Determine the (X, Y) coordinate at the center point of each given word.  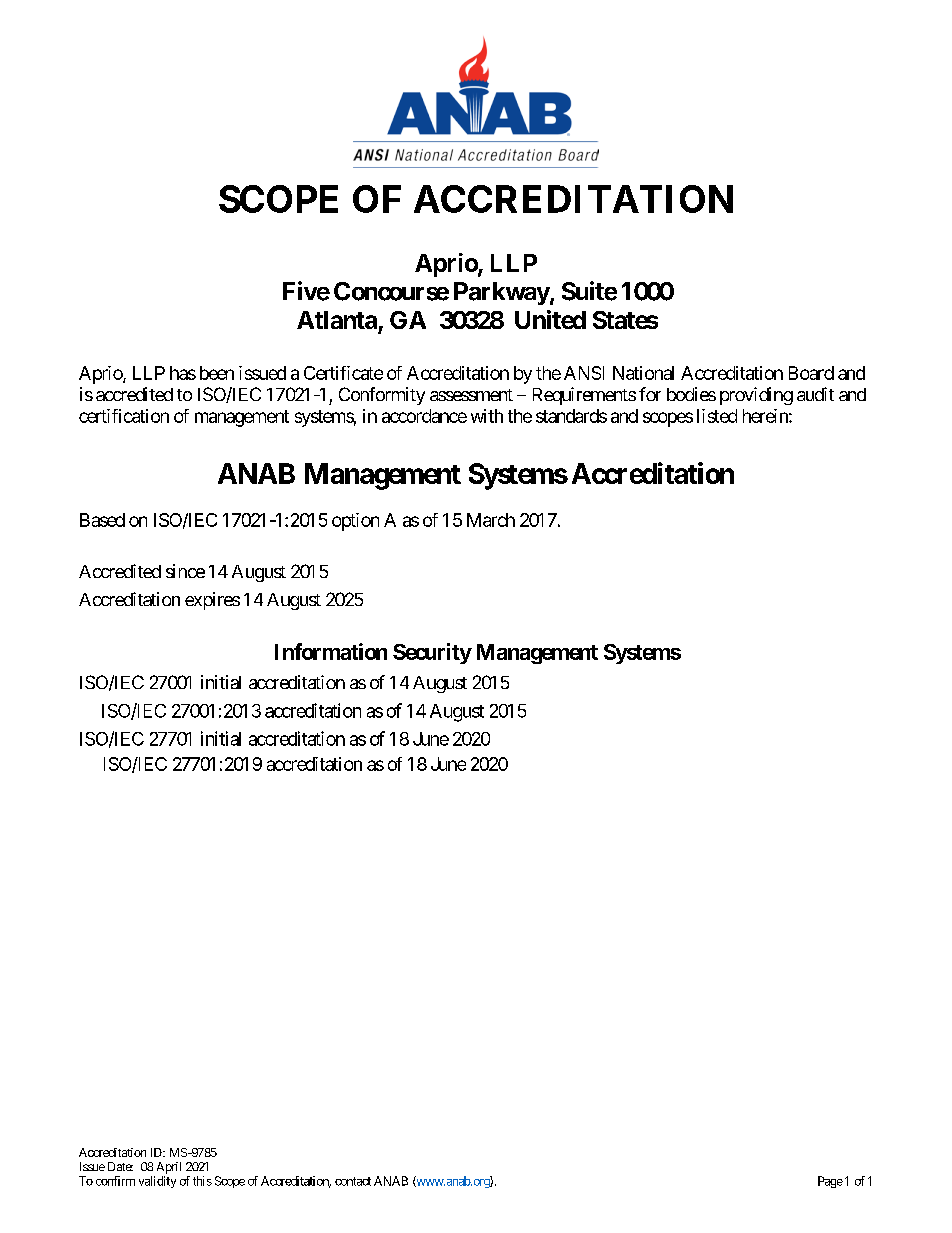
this (202, 1181)
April (169, 1168)
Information (331, 651)
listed (717, 416)
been (217, 373)
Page (830, 1182)
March (491, 520)
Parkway (502, 293)
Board (811, 373)
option (355, 522)
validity (157, 1182)
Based (102, 520)
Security (432, 653)
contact (353, 1181)
